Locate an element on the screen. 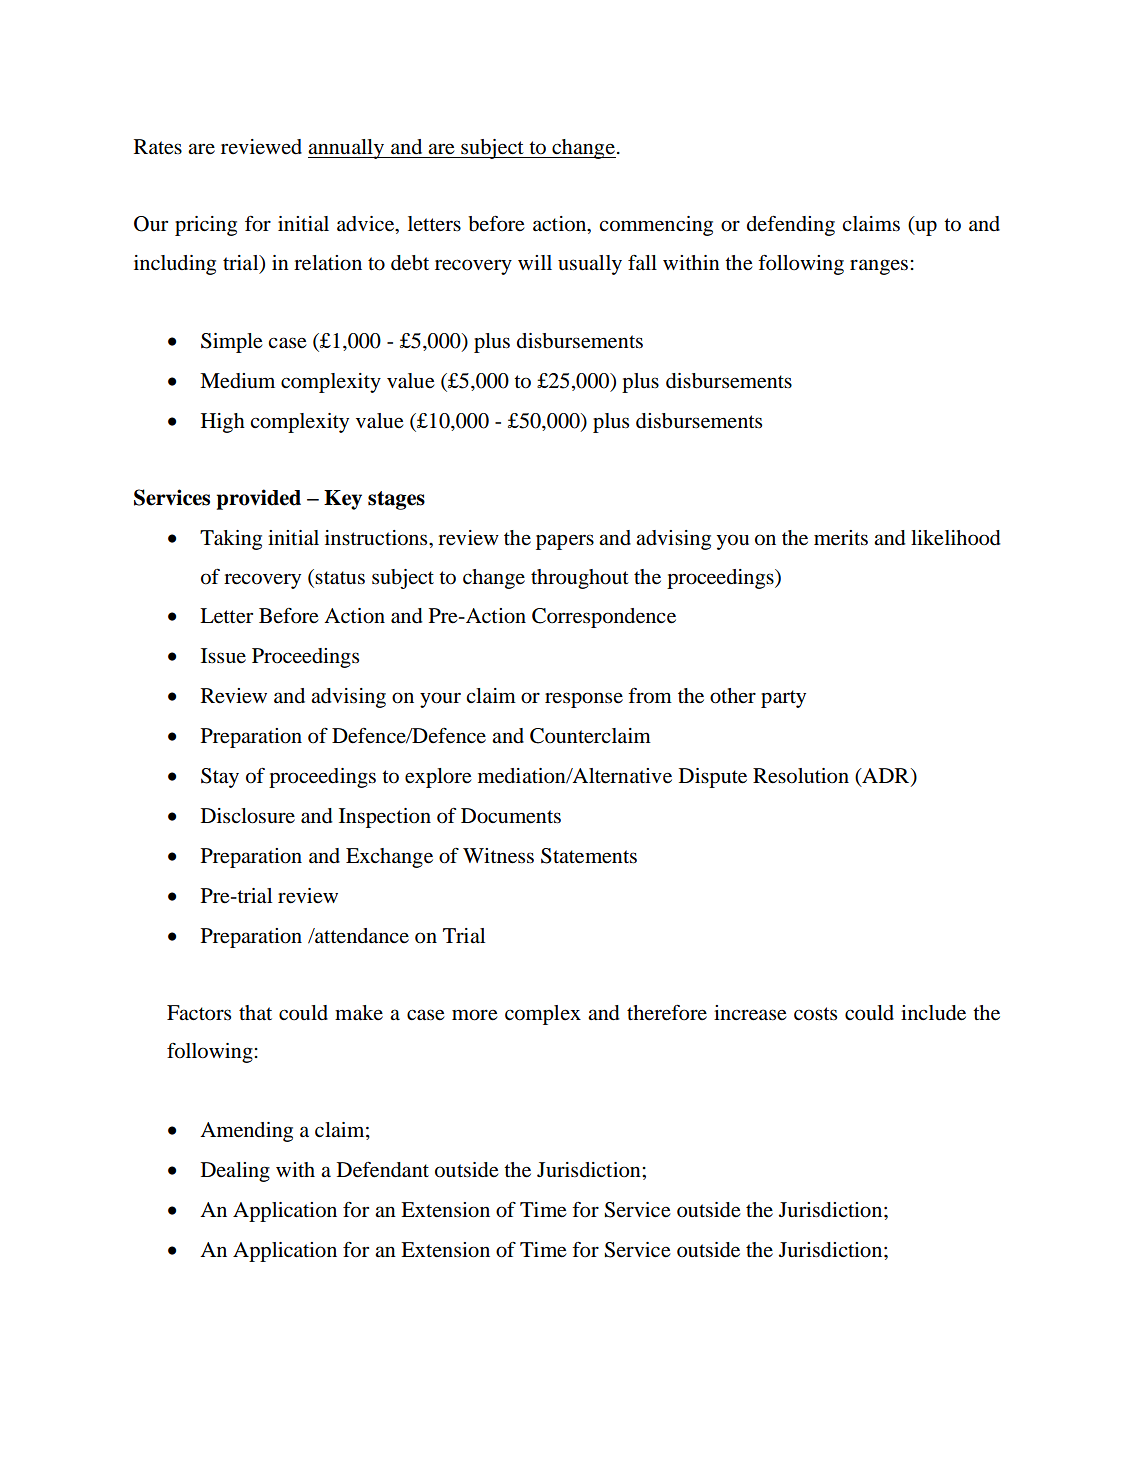 Image resolution: width=1135 pixels, height=1469 pixels. commencing is located at coordinates (656, 226).
